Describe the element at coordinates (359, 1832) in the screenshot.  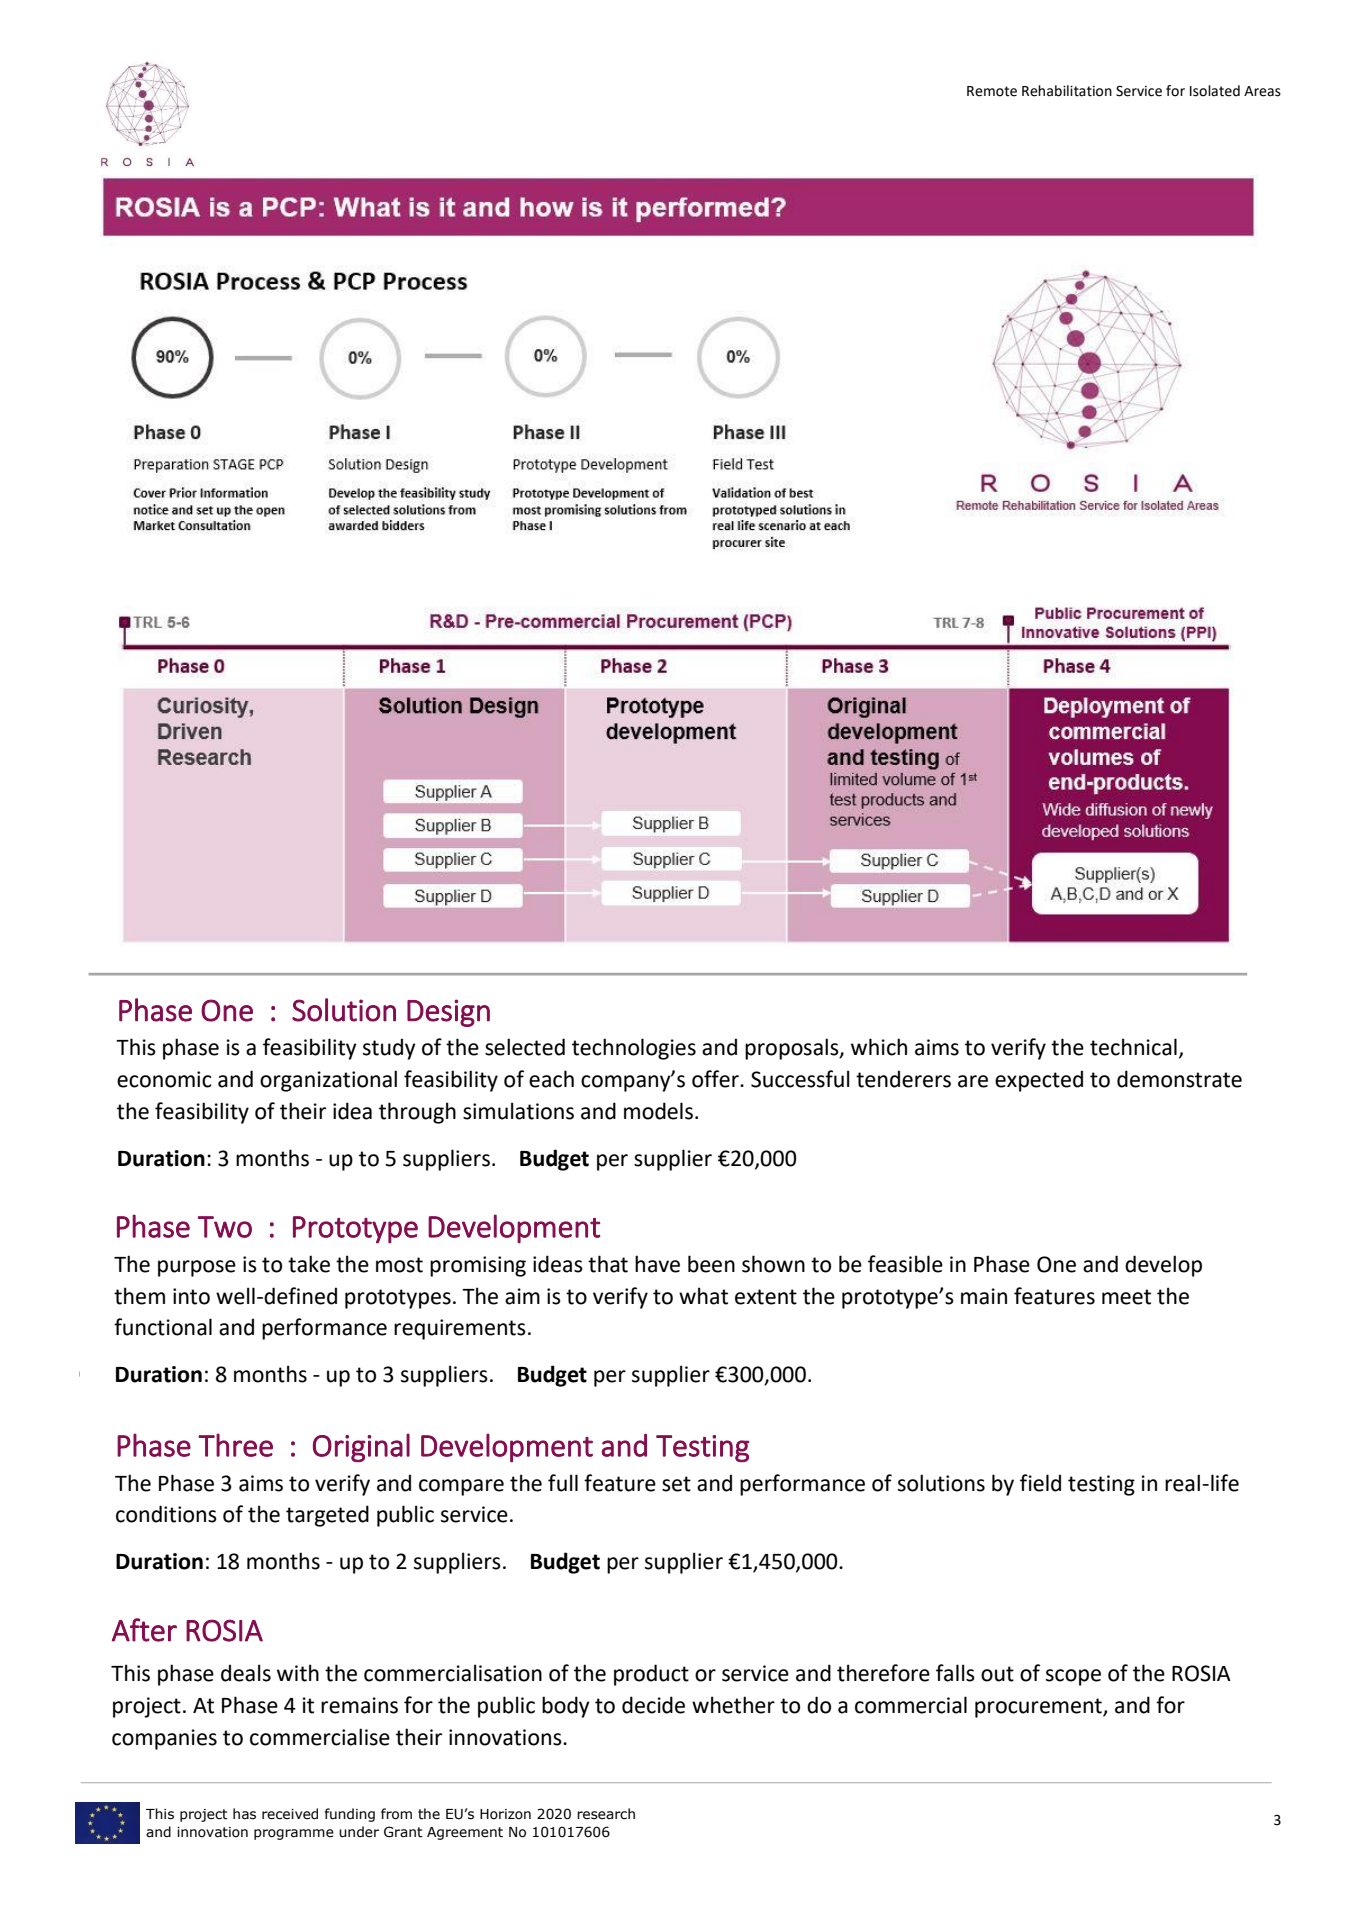
I see `under` at that location.
